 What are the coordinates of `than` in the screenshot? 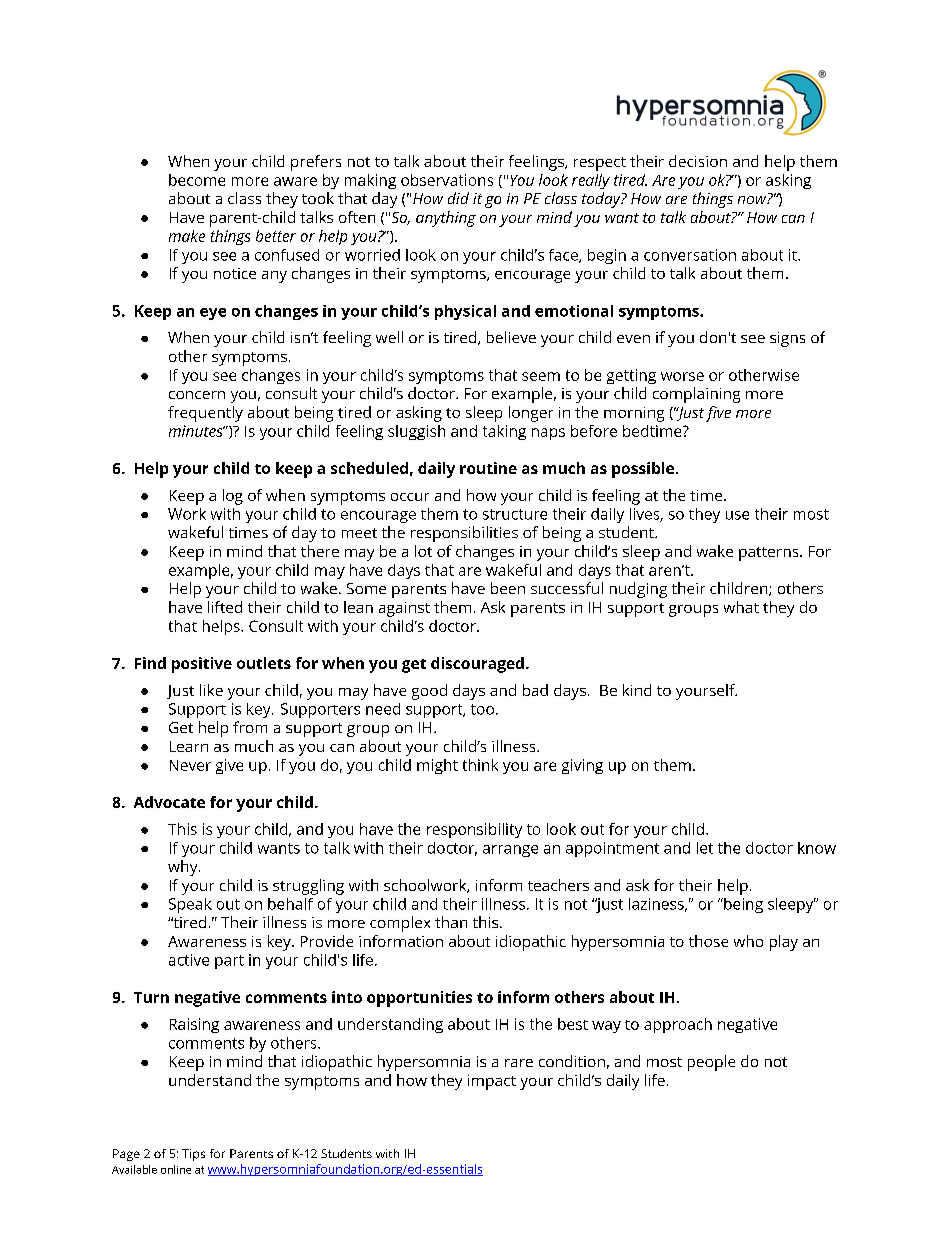 It's located at (451, 922).
